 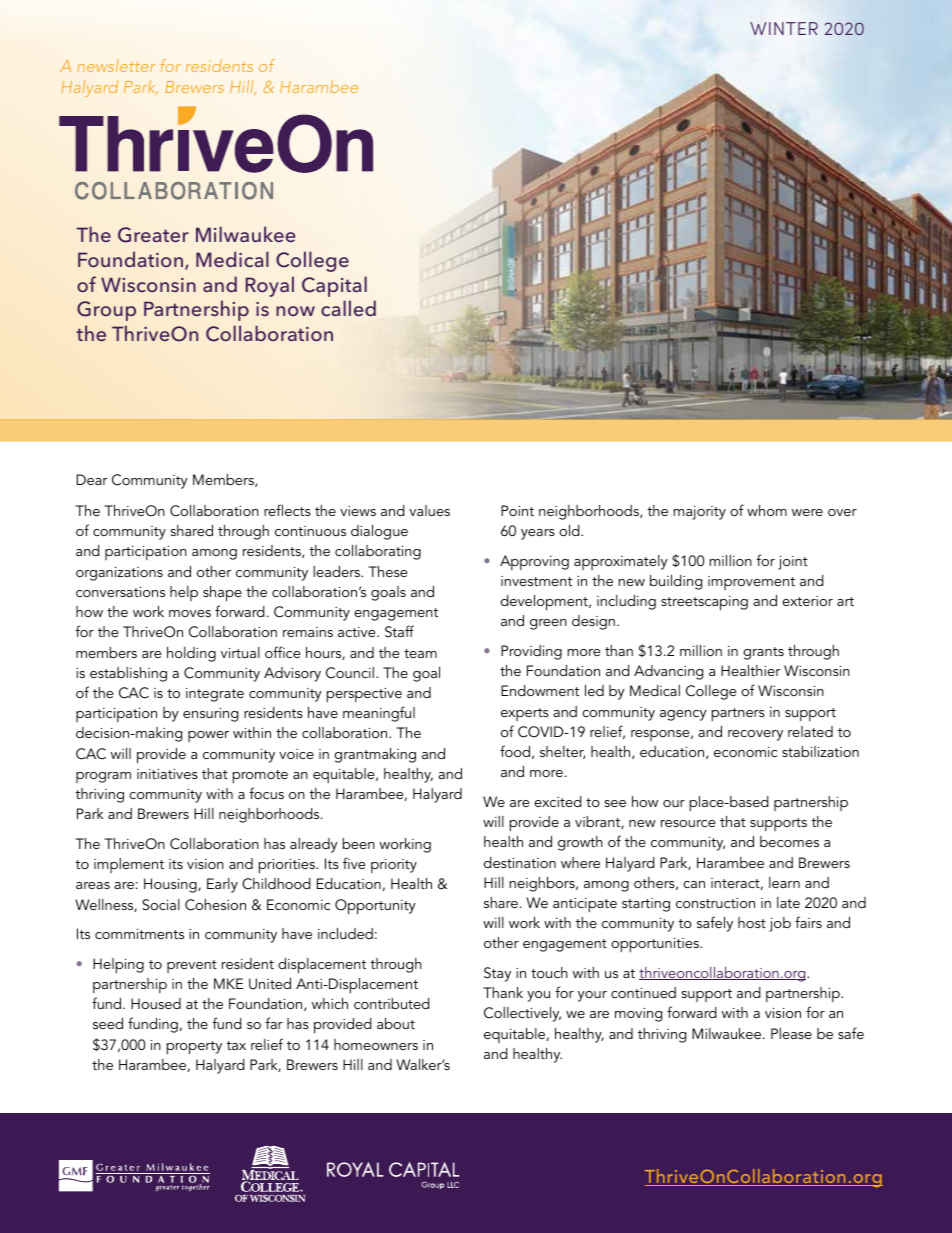 What do you see at coordinates (767, 510) in the screenshot?
I see `whom` at bounding box center [767, 510].
